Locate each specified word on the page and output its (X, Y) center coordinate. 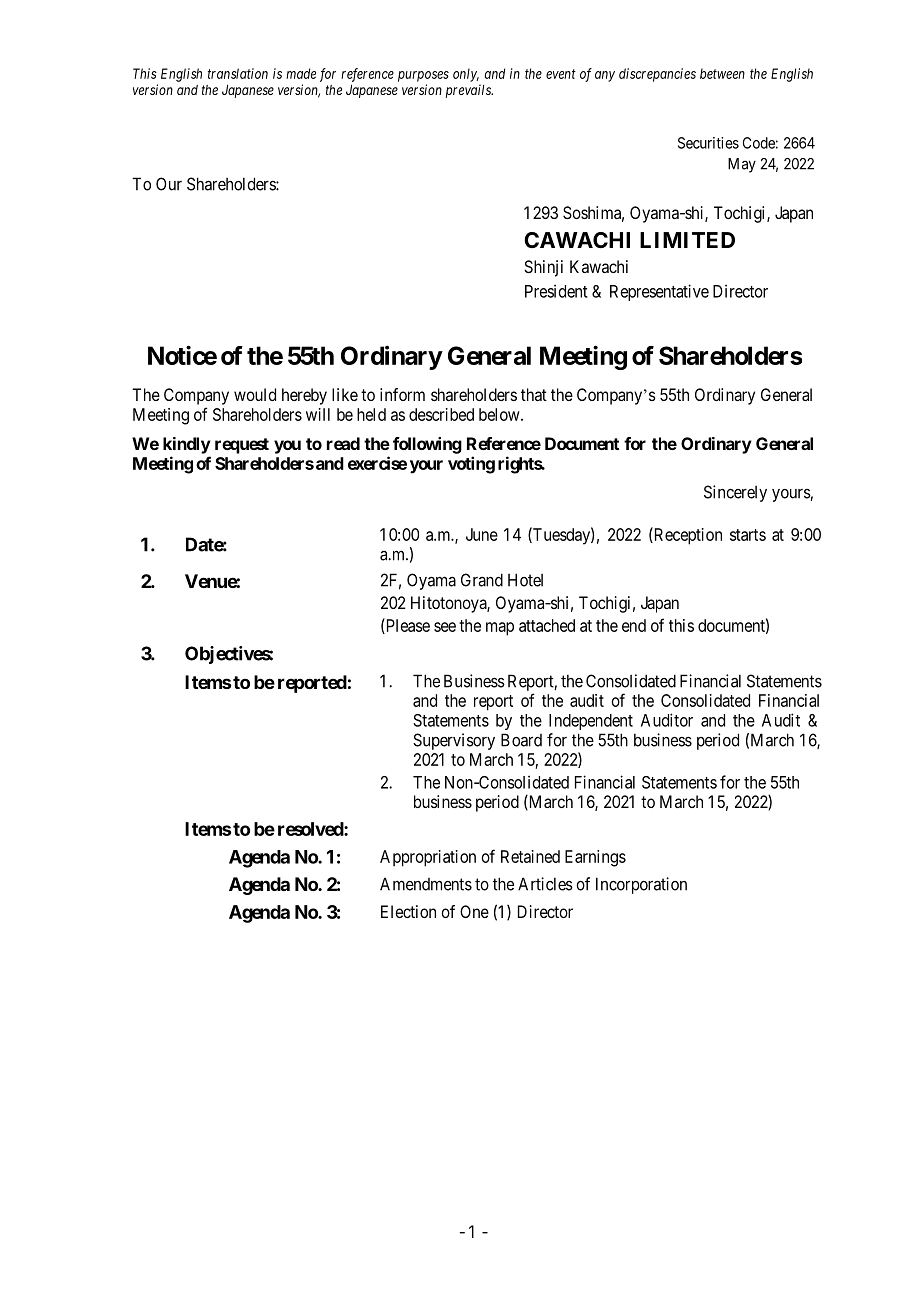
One (474, 911)
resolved (311, 829)
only (466, 75)
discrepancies (657, 75)
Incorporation (641, 885)
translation (238, 73)
